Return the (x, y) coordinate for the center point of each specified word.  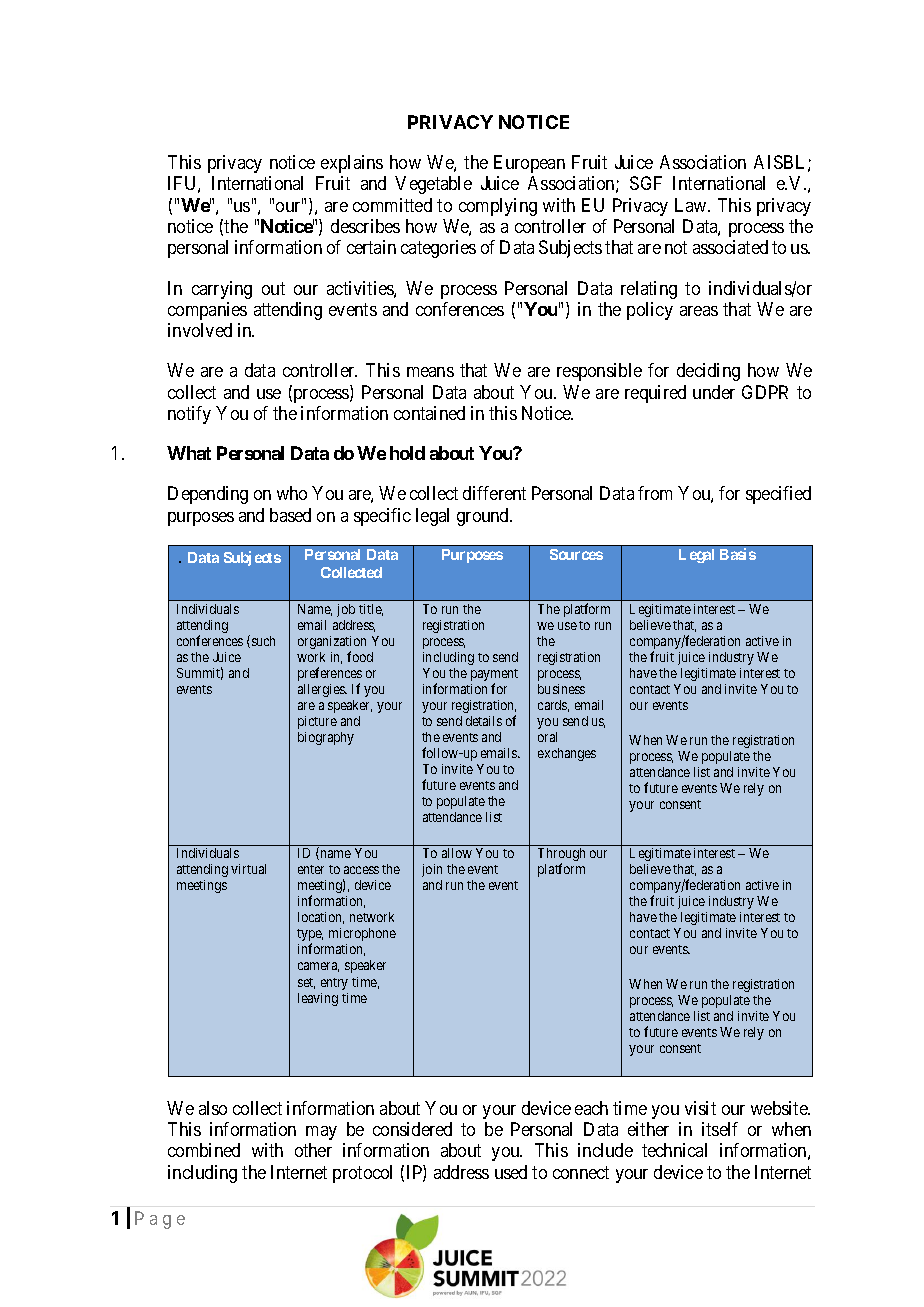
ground (484, 517)
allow (457, 853)
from (655, 493)
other (313, 1150)
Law (692, 205)
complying (498, 207)
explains (352, 164)
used (511, 1172)
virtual (248, 869)
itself (720, 1129)
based (290, 515)
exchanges (567, 754)
